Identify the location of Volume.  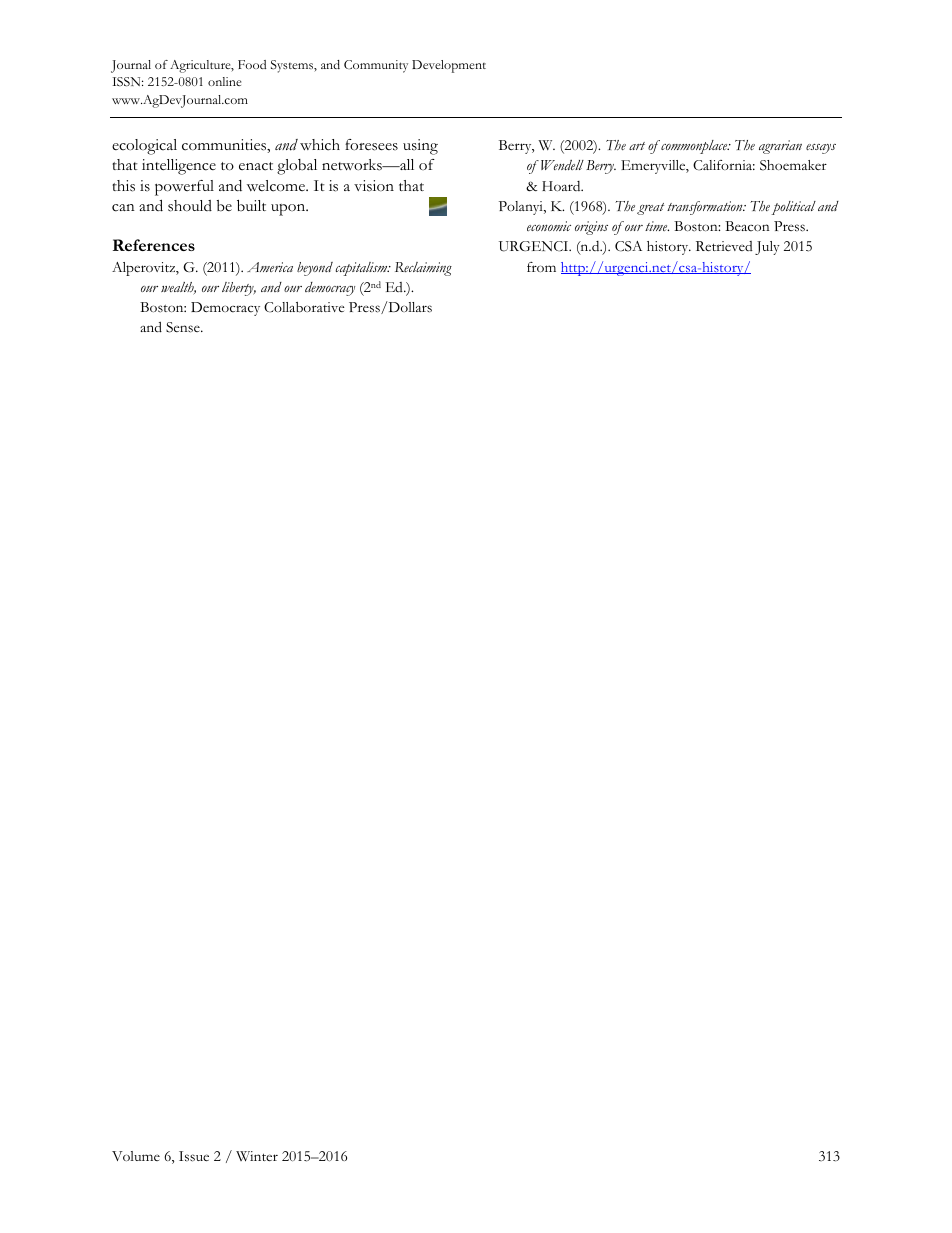
(136, 1156).
